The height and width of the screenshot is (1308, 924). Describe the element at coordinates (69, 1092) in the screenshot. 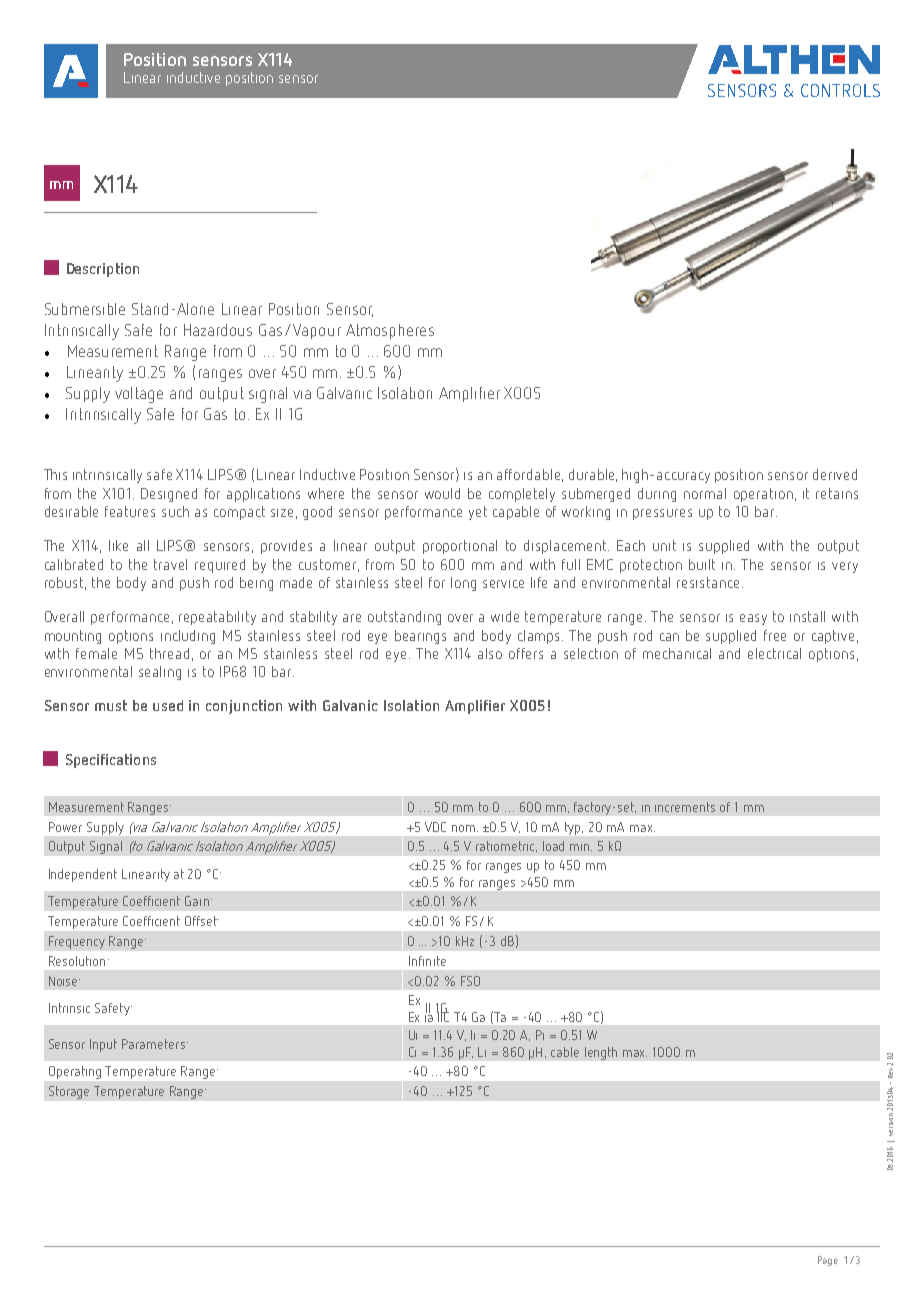

I see `Storage` at that location.
